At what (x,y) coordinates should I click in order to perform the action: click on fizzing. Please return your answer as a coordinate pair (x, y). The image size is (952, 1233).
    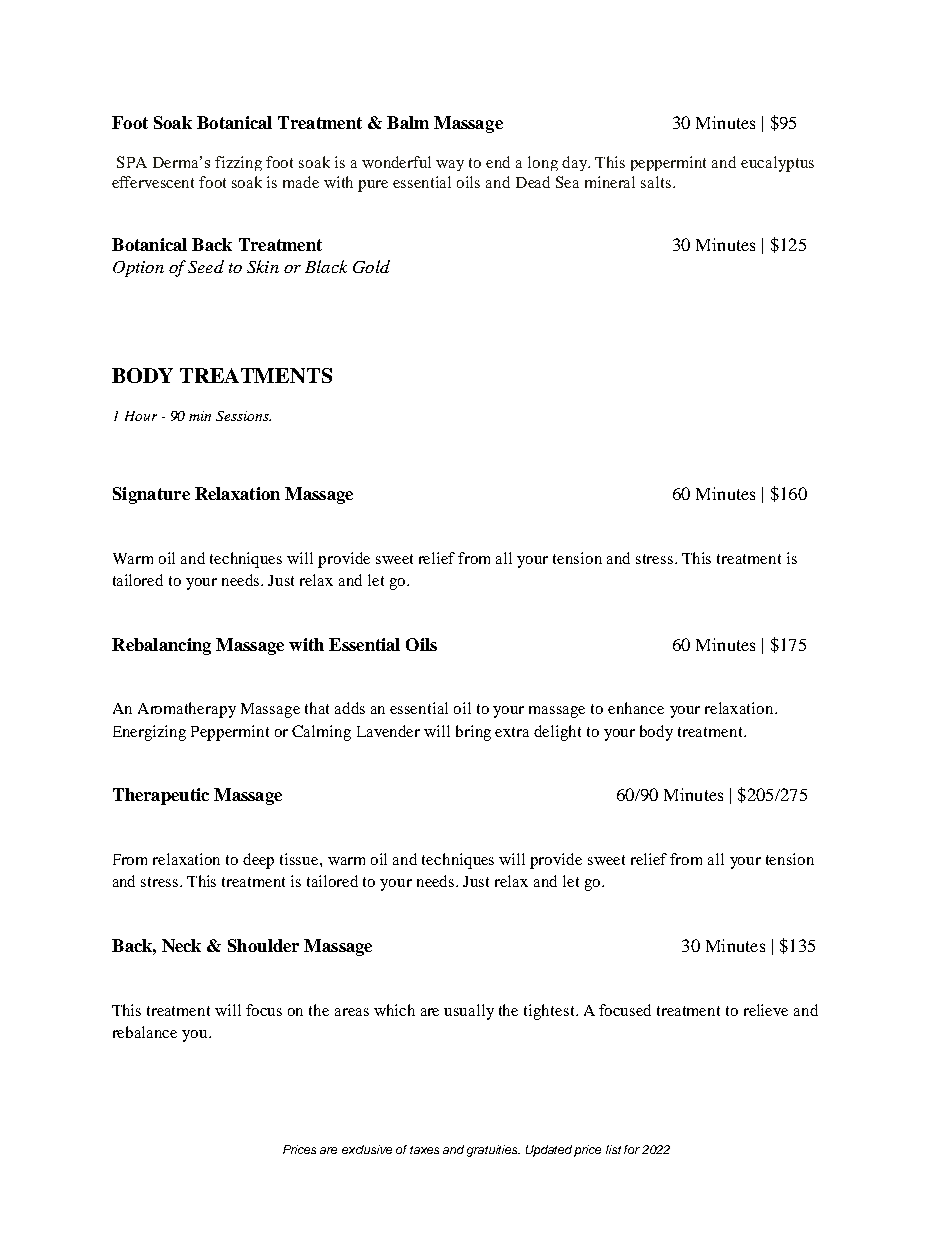
    Looking at the image, I should click on (238, 163).
